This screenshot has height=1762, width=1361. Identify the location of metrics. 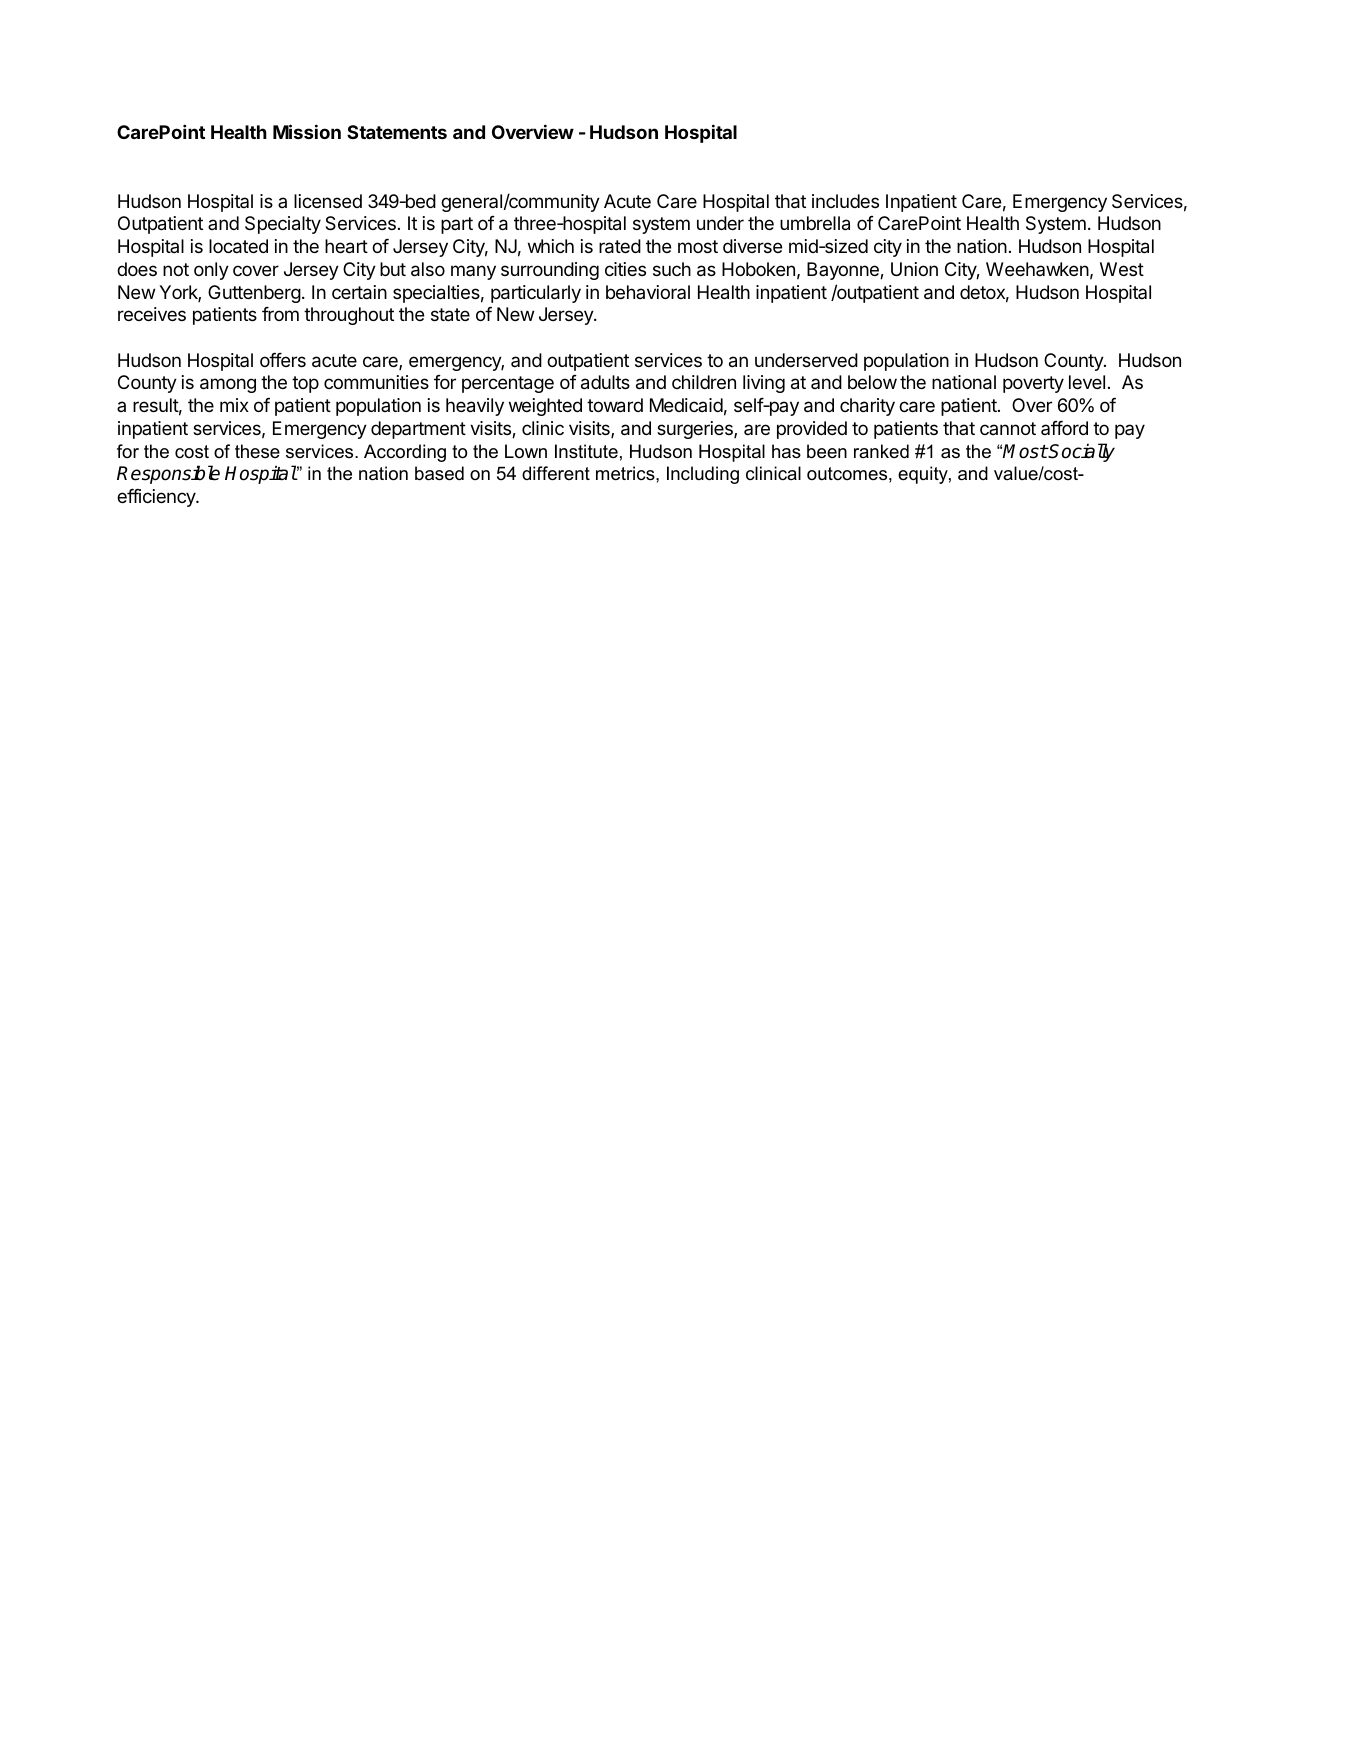
(626, 473).
